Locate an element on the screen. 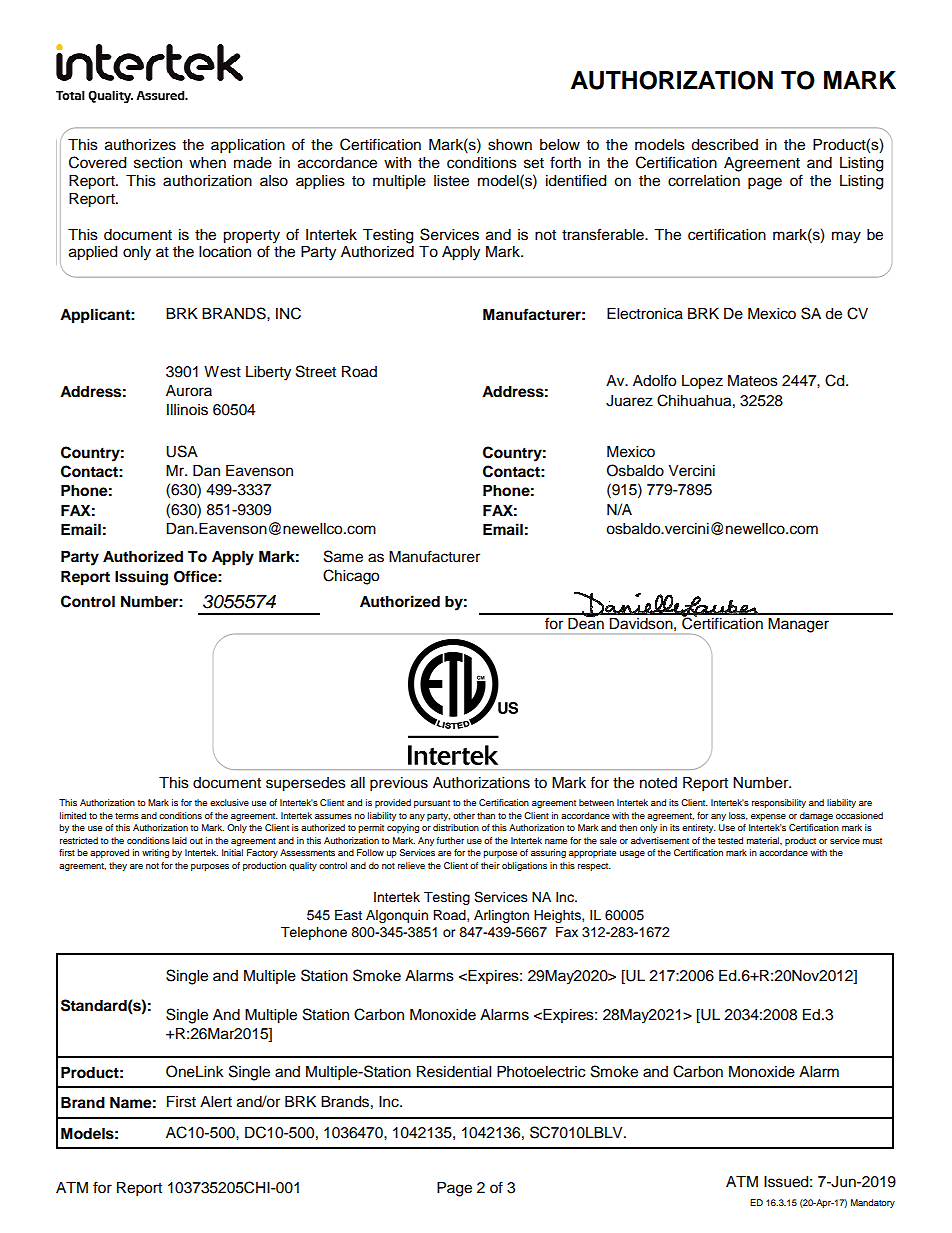  Lopez is located at coordinates (702, 382).
